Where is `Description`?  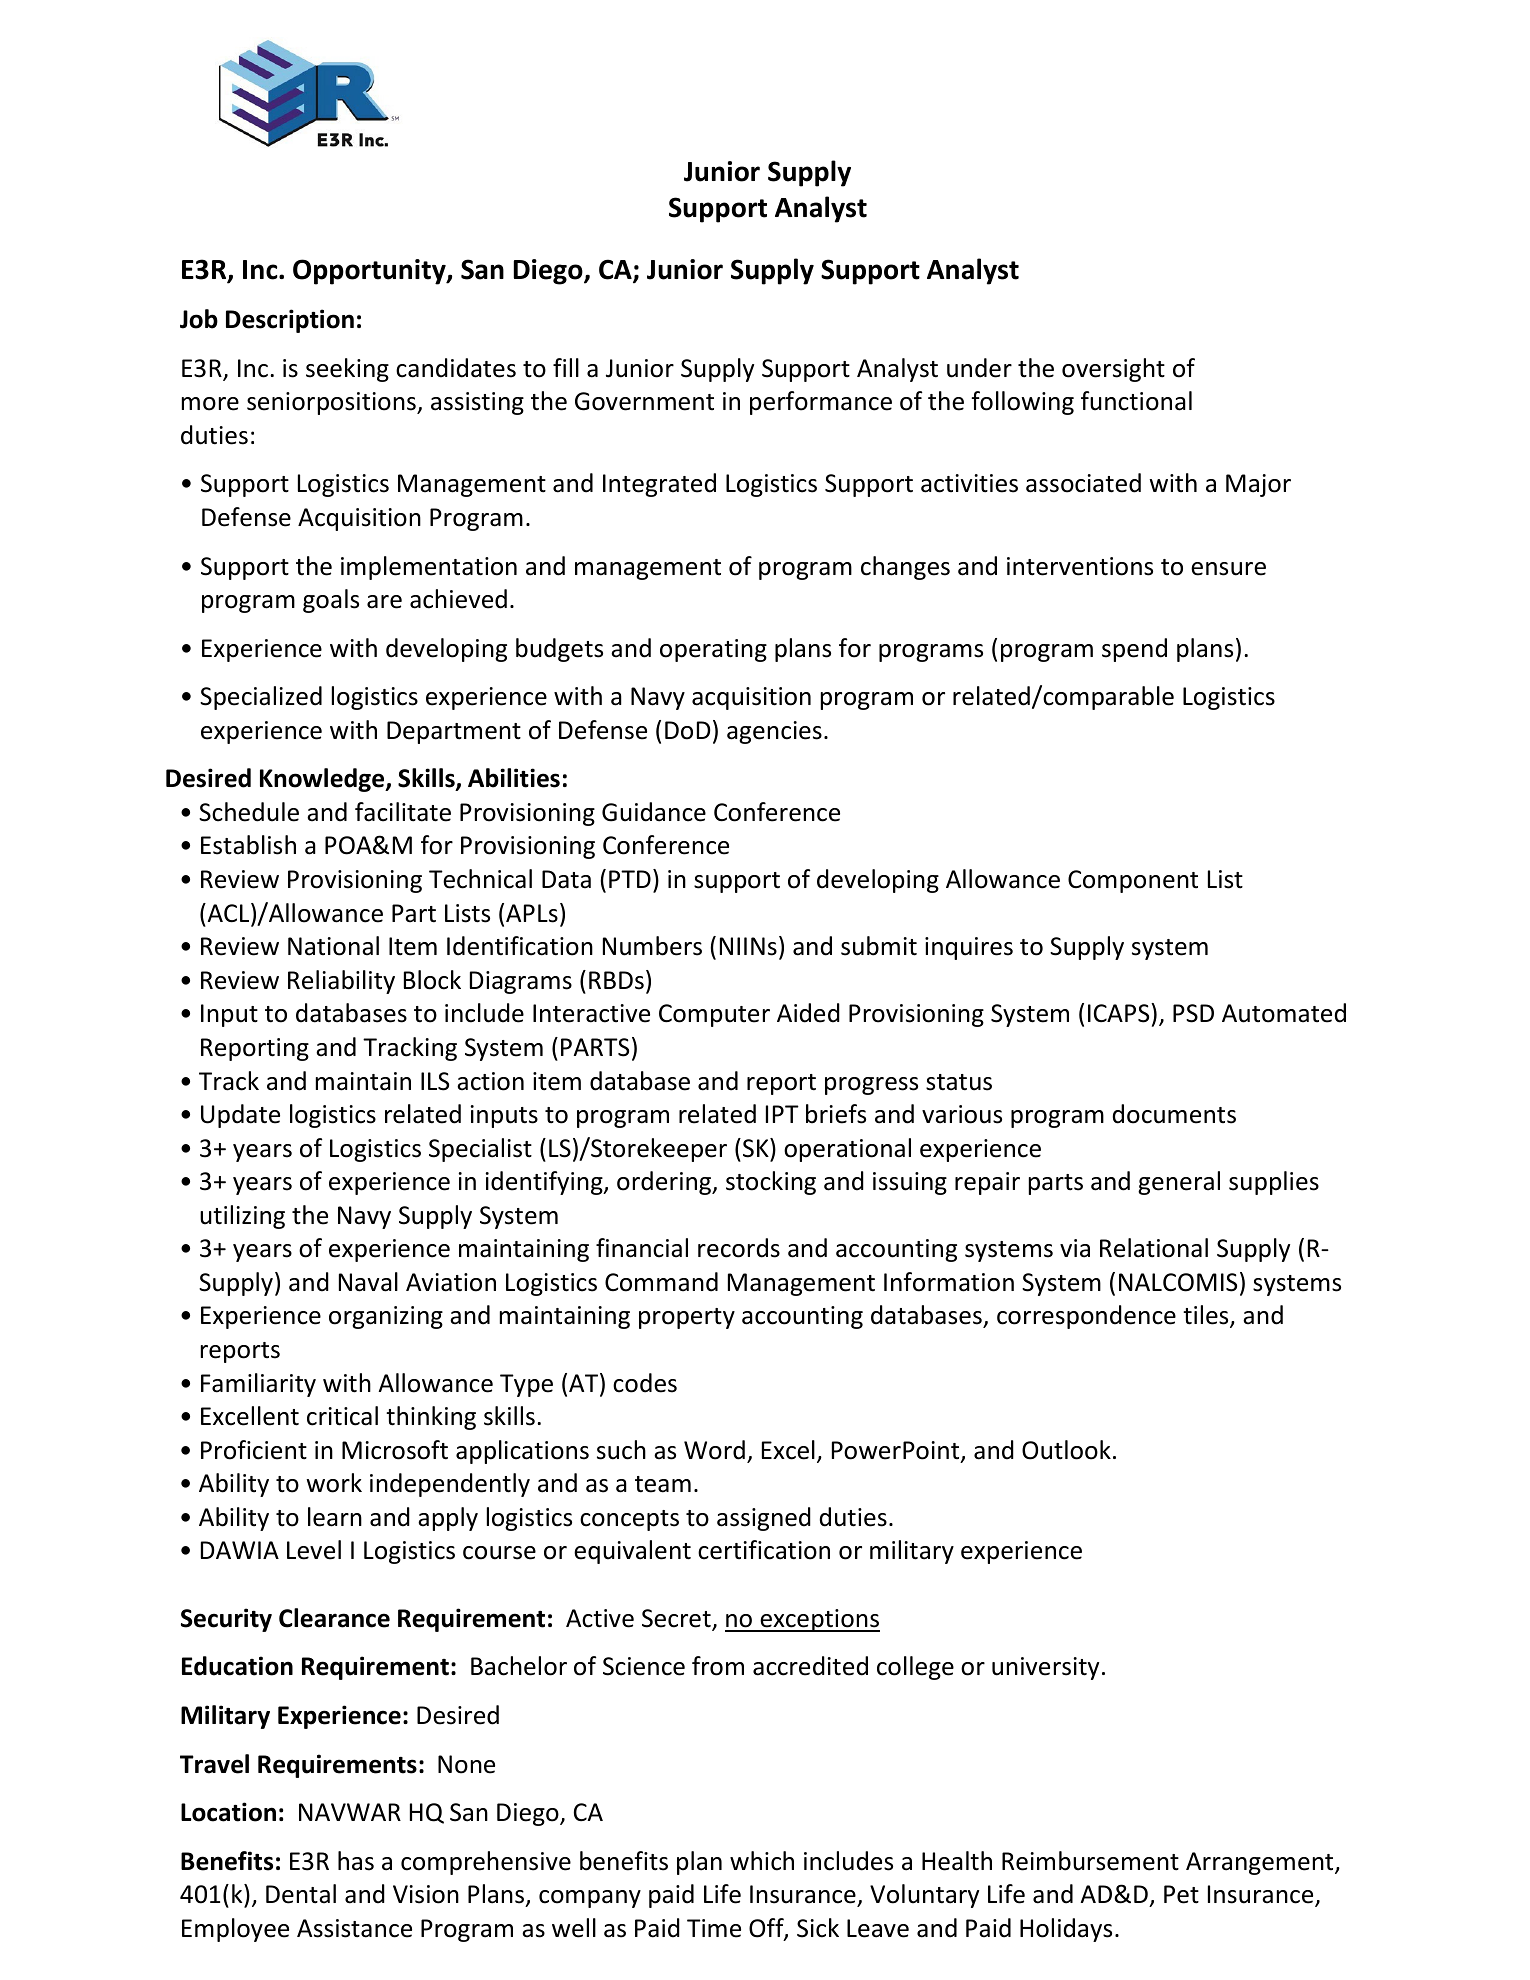
Description is located at coordinates (290, 321).
